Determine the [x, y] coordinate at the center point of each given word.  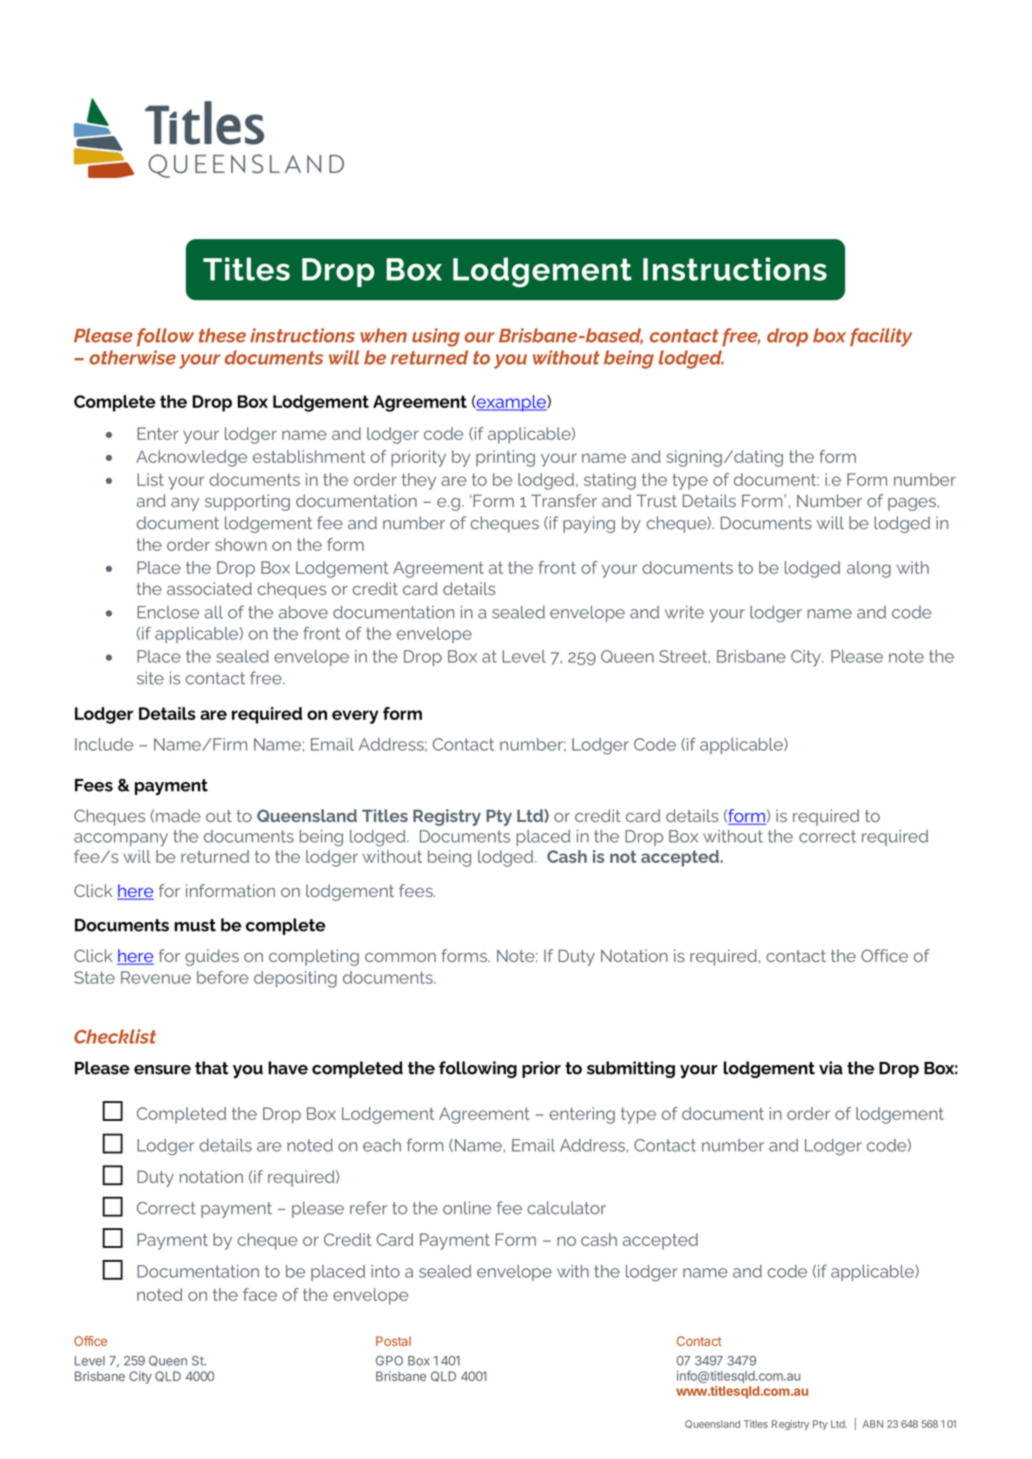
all [213, 612]
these [222, 335]
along [869, 569]
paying [589, 524]
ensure [162, 1070]
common [400, 957]
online [467, 1208]
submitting [631, 1069]
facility [881, 337]
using [436, 337]
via [831, 1068]
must [195, 925]
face [260, 1294]
